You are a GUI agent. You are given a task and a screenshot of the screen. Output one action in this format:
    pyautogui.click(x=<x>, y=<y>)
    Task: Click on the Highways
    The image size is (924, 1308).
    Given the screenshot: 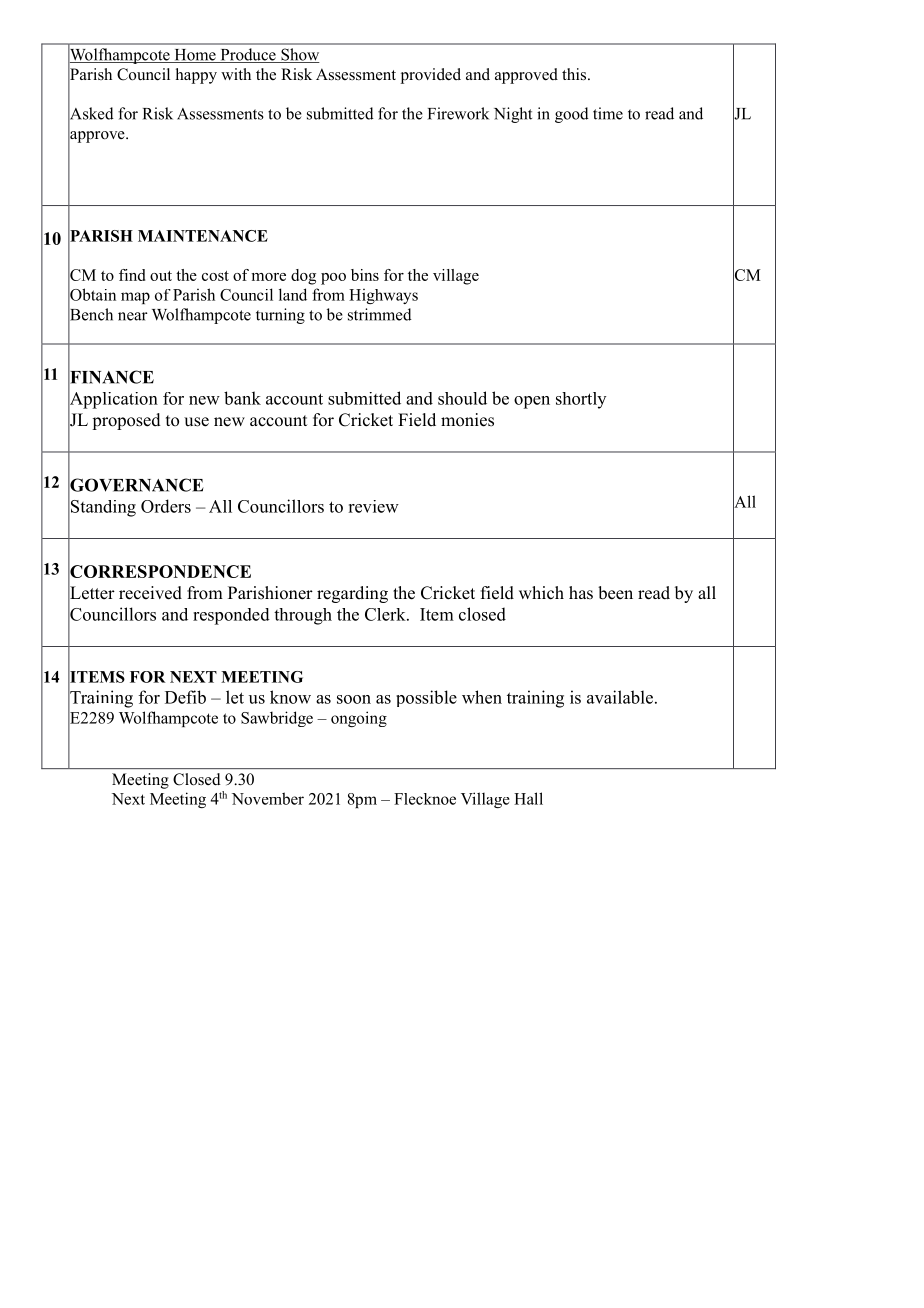 What is the action you would take?
    pyautogui.click(x=383, y=296)
